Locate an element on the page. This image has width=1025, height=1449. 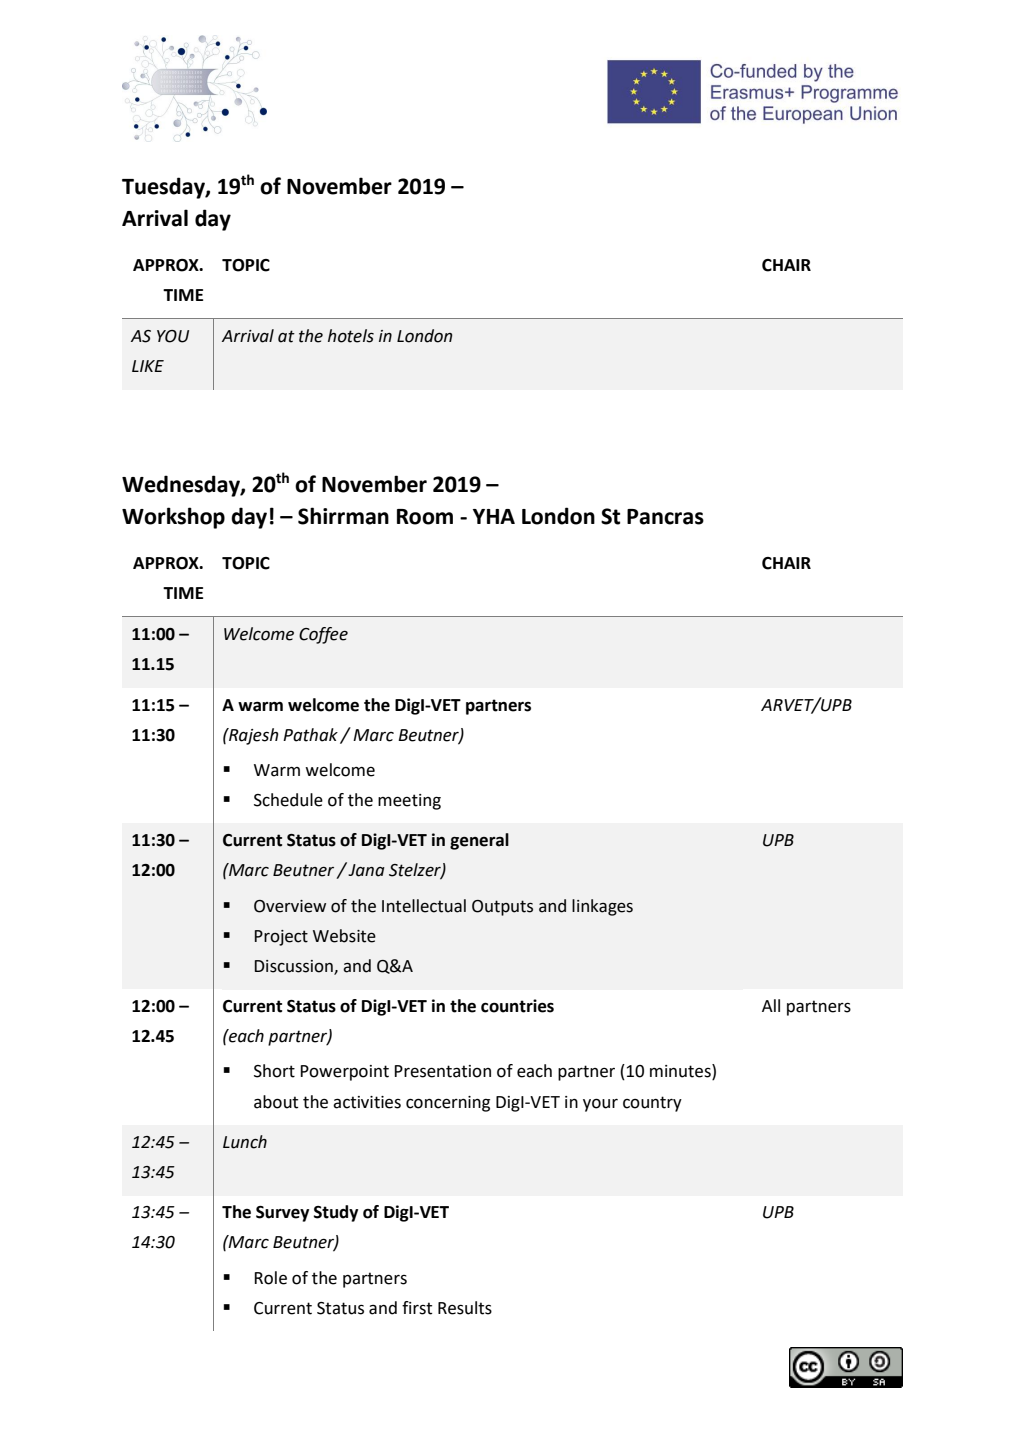
Pancras is located at coordinates (665, 517).
